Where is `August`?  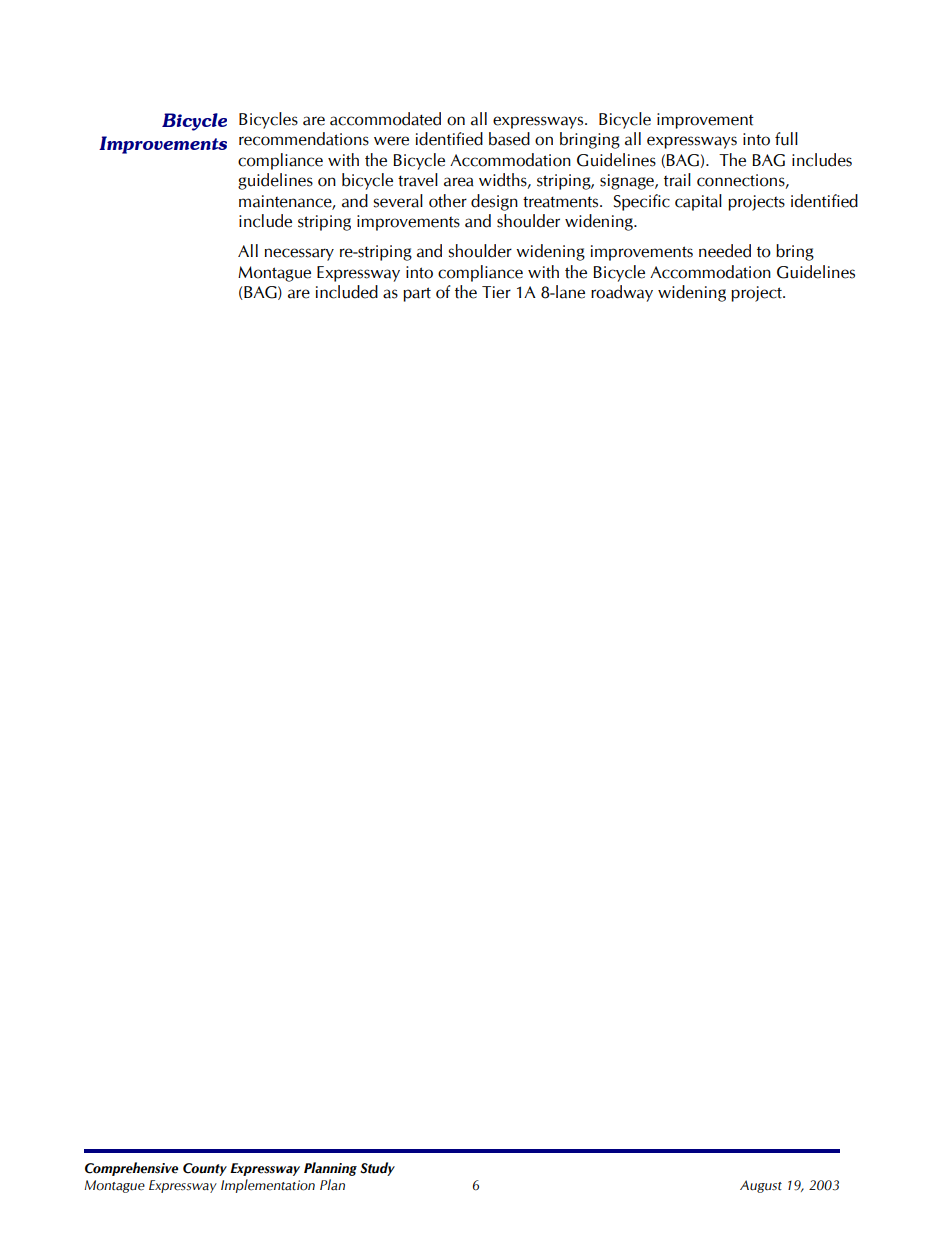 August is located at coordinates (761, 1186).
